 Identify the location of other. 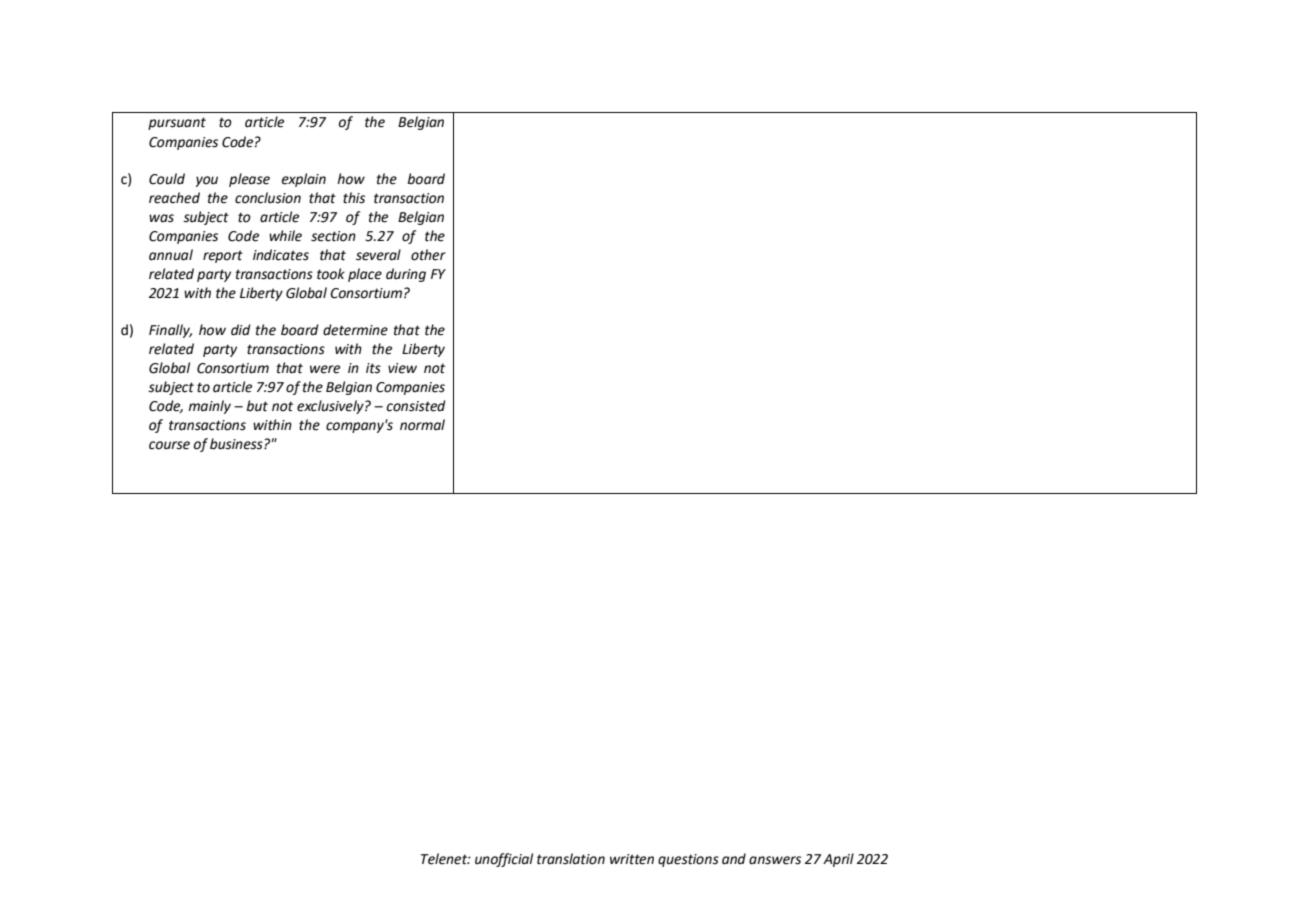
(428, 255).
